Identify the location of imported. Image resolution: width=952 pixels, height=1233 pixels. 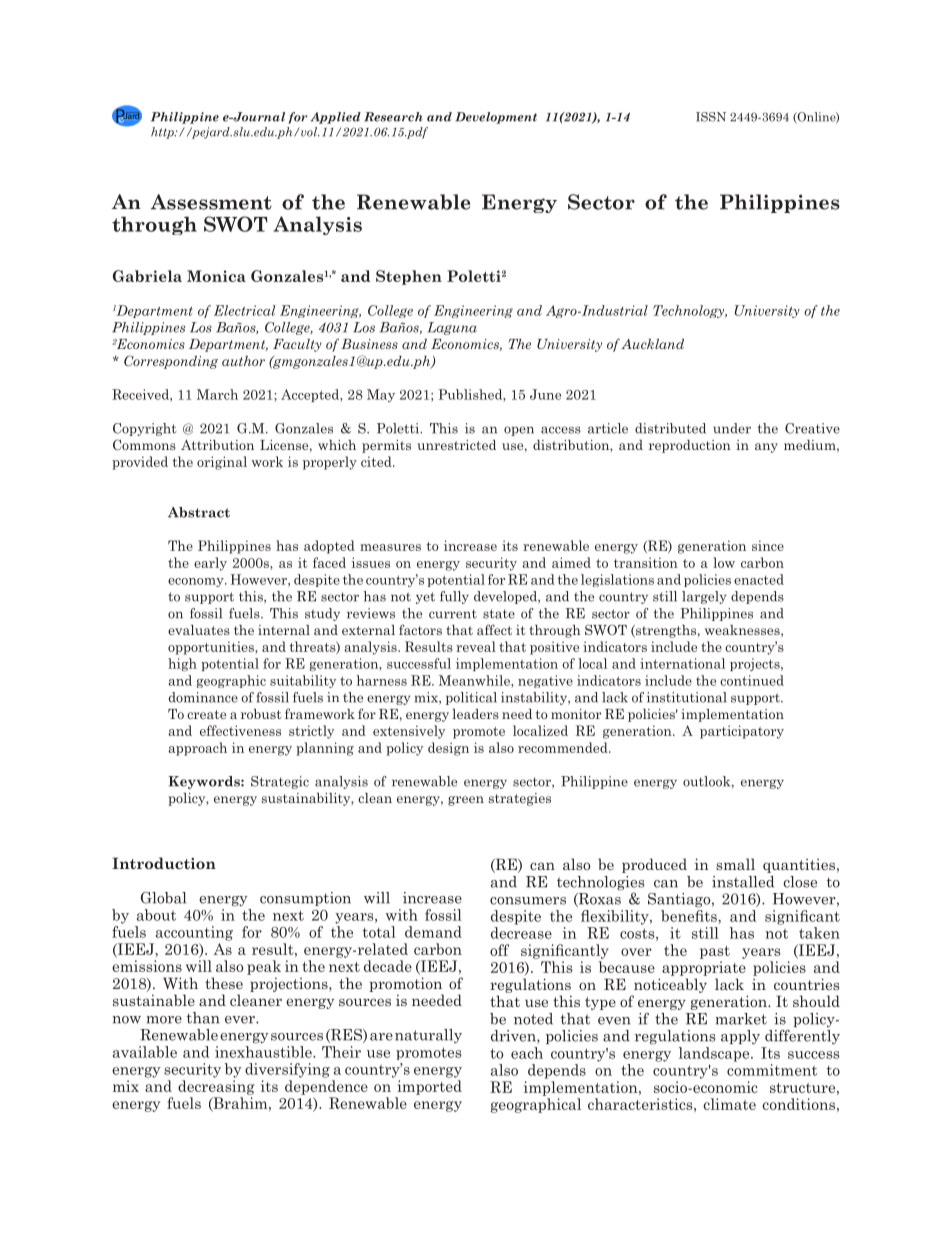
(429, 1087).
